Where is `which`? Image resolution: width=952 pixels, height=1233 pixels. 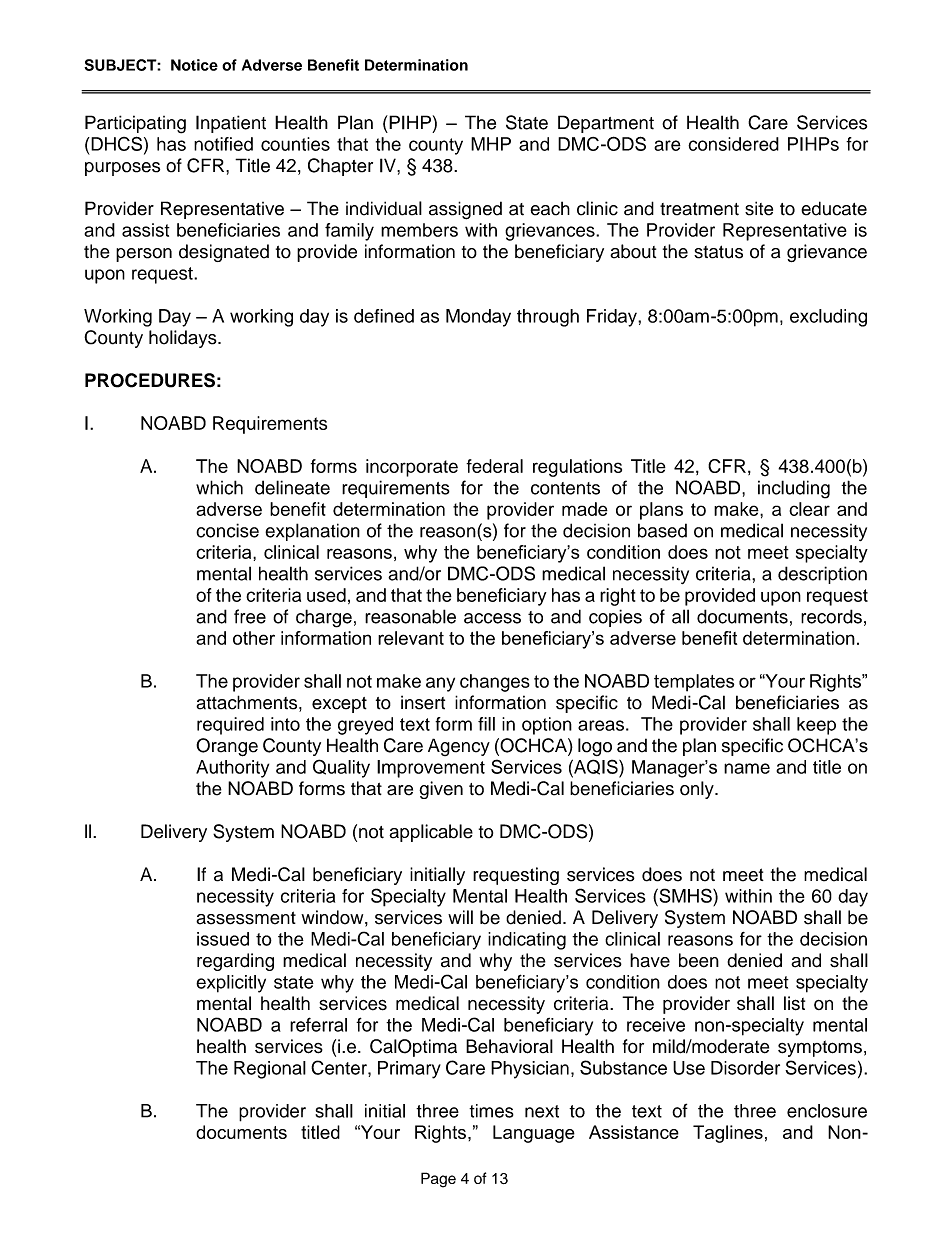
which is located at coordinates (219, 487).
